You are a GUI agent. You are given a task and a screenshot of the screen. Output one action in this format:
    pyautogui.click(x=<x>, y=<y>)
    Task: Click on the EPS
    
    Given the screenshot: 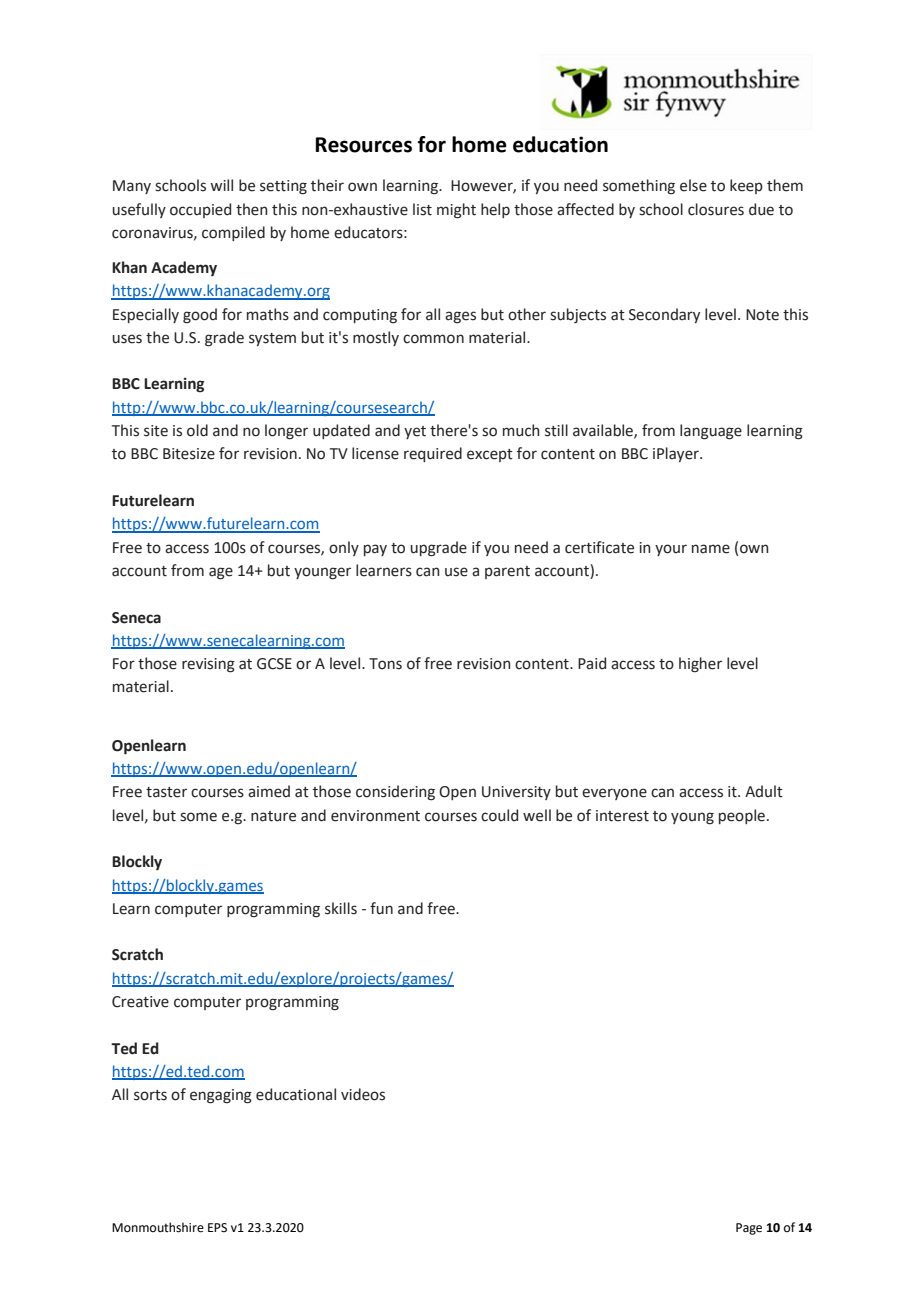 What is the action you would take?
    pyautogui.click(x=217, y=1228)
